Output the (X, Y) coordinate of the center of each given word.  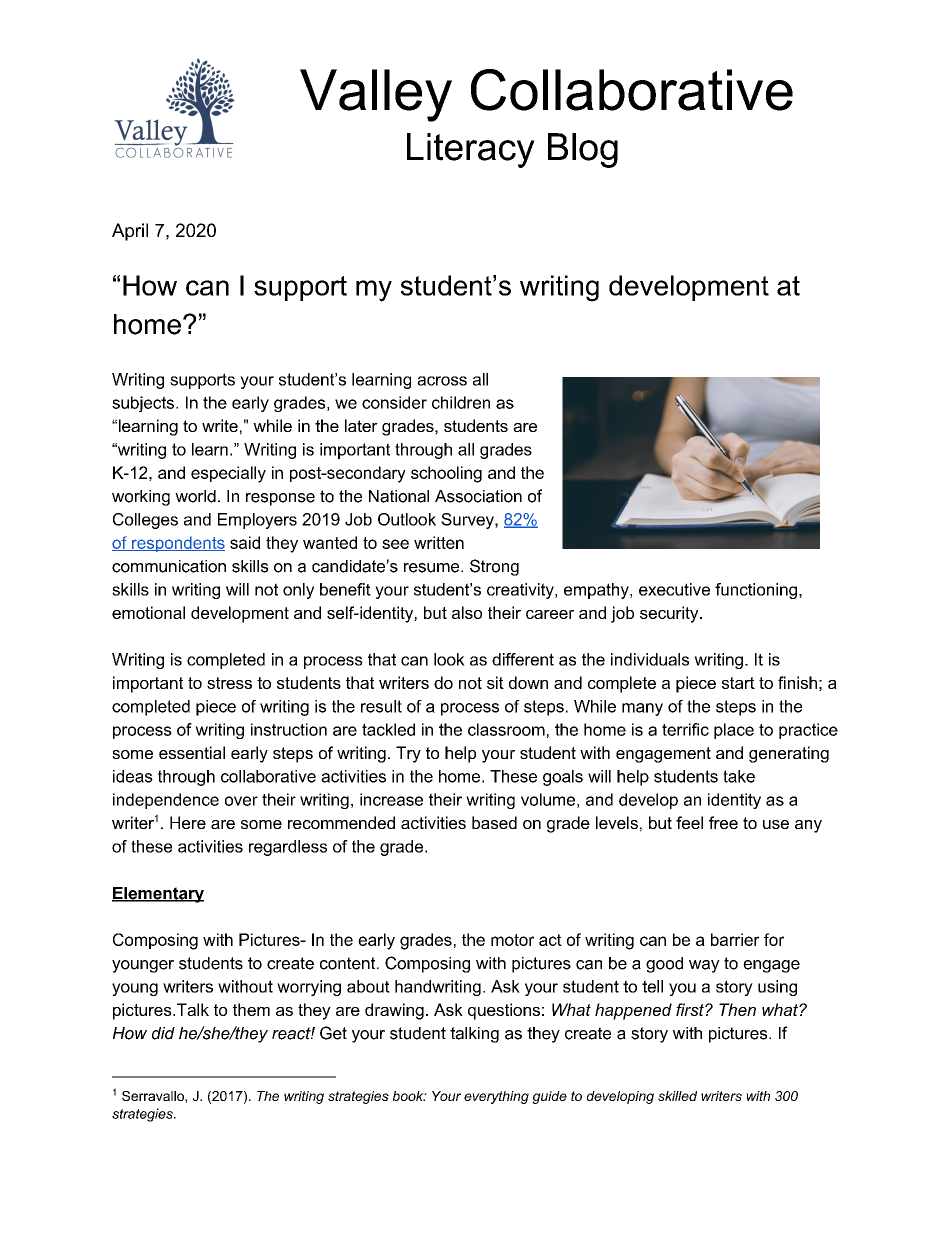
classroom (506, 729)
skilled (677, 1096)
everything (496, 1097)
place (734, 731)
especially (228, 474)
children (461, 402)
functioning (757, 591)
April (130, 232)
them (251, 1009)
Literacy (471, 150)
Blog (583, 150)
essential (192, 752)
